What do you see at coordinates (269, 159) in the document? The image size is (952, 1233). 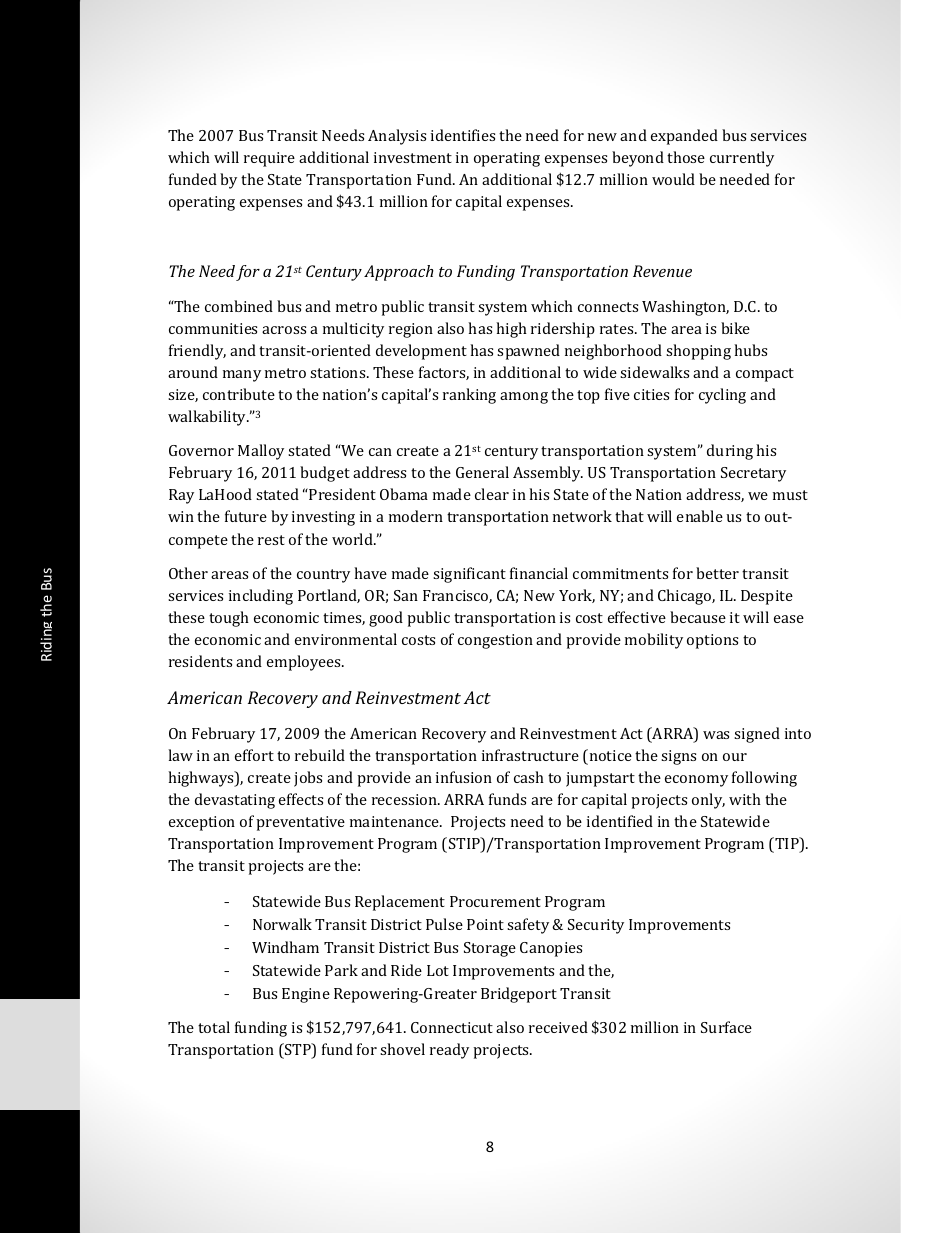 I see `require` at bounding box center [269, 159].
